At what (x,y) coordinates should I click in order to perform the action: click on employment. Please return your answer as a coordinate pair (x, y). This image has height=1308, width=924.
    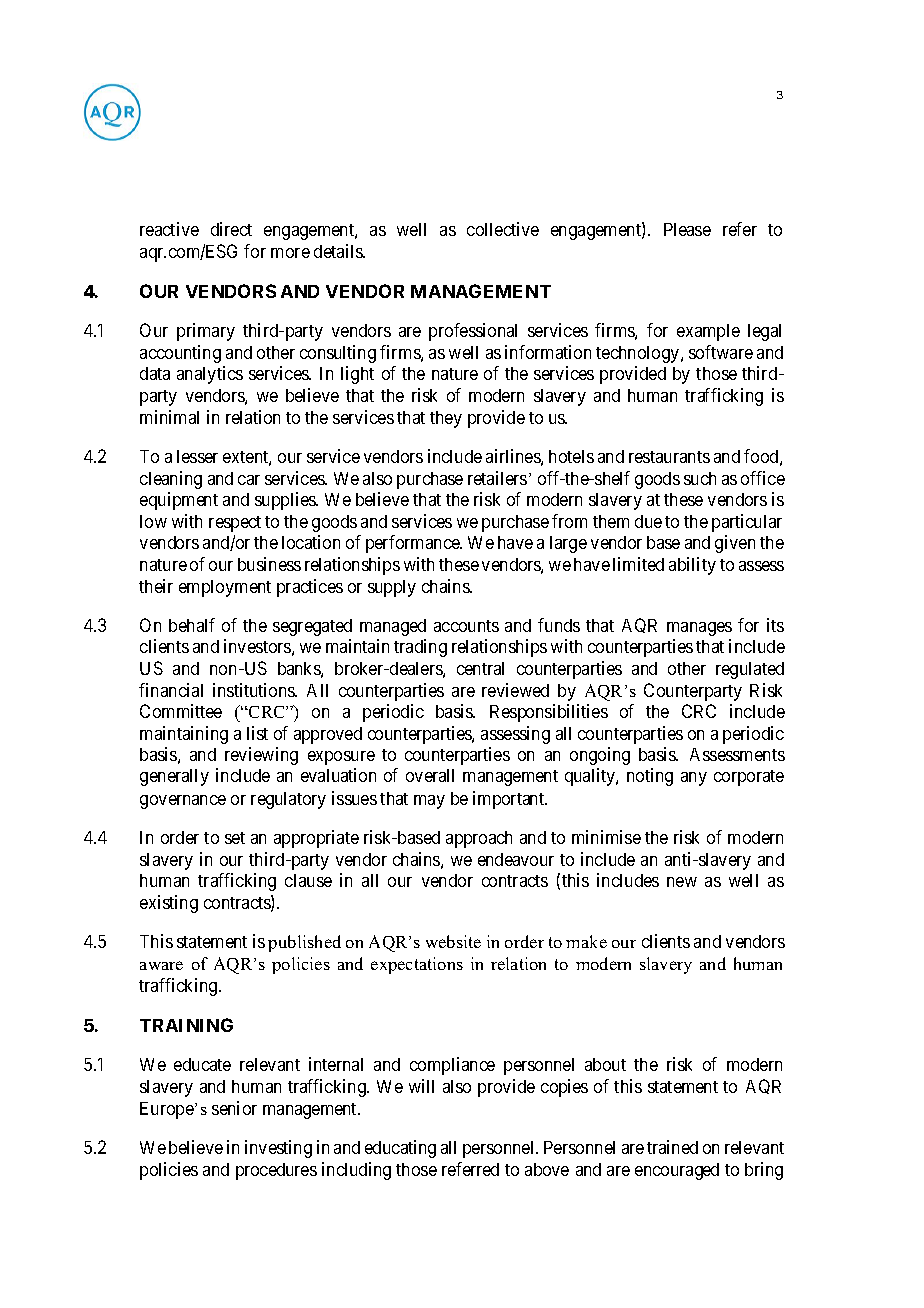
    Looking at the image, I should click on (225, 588).
